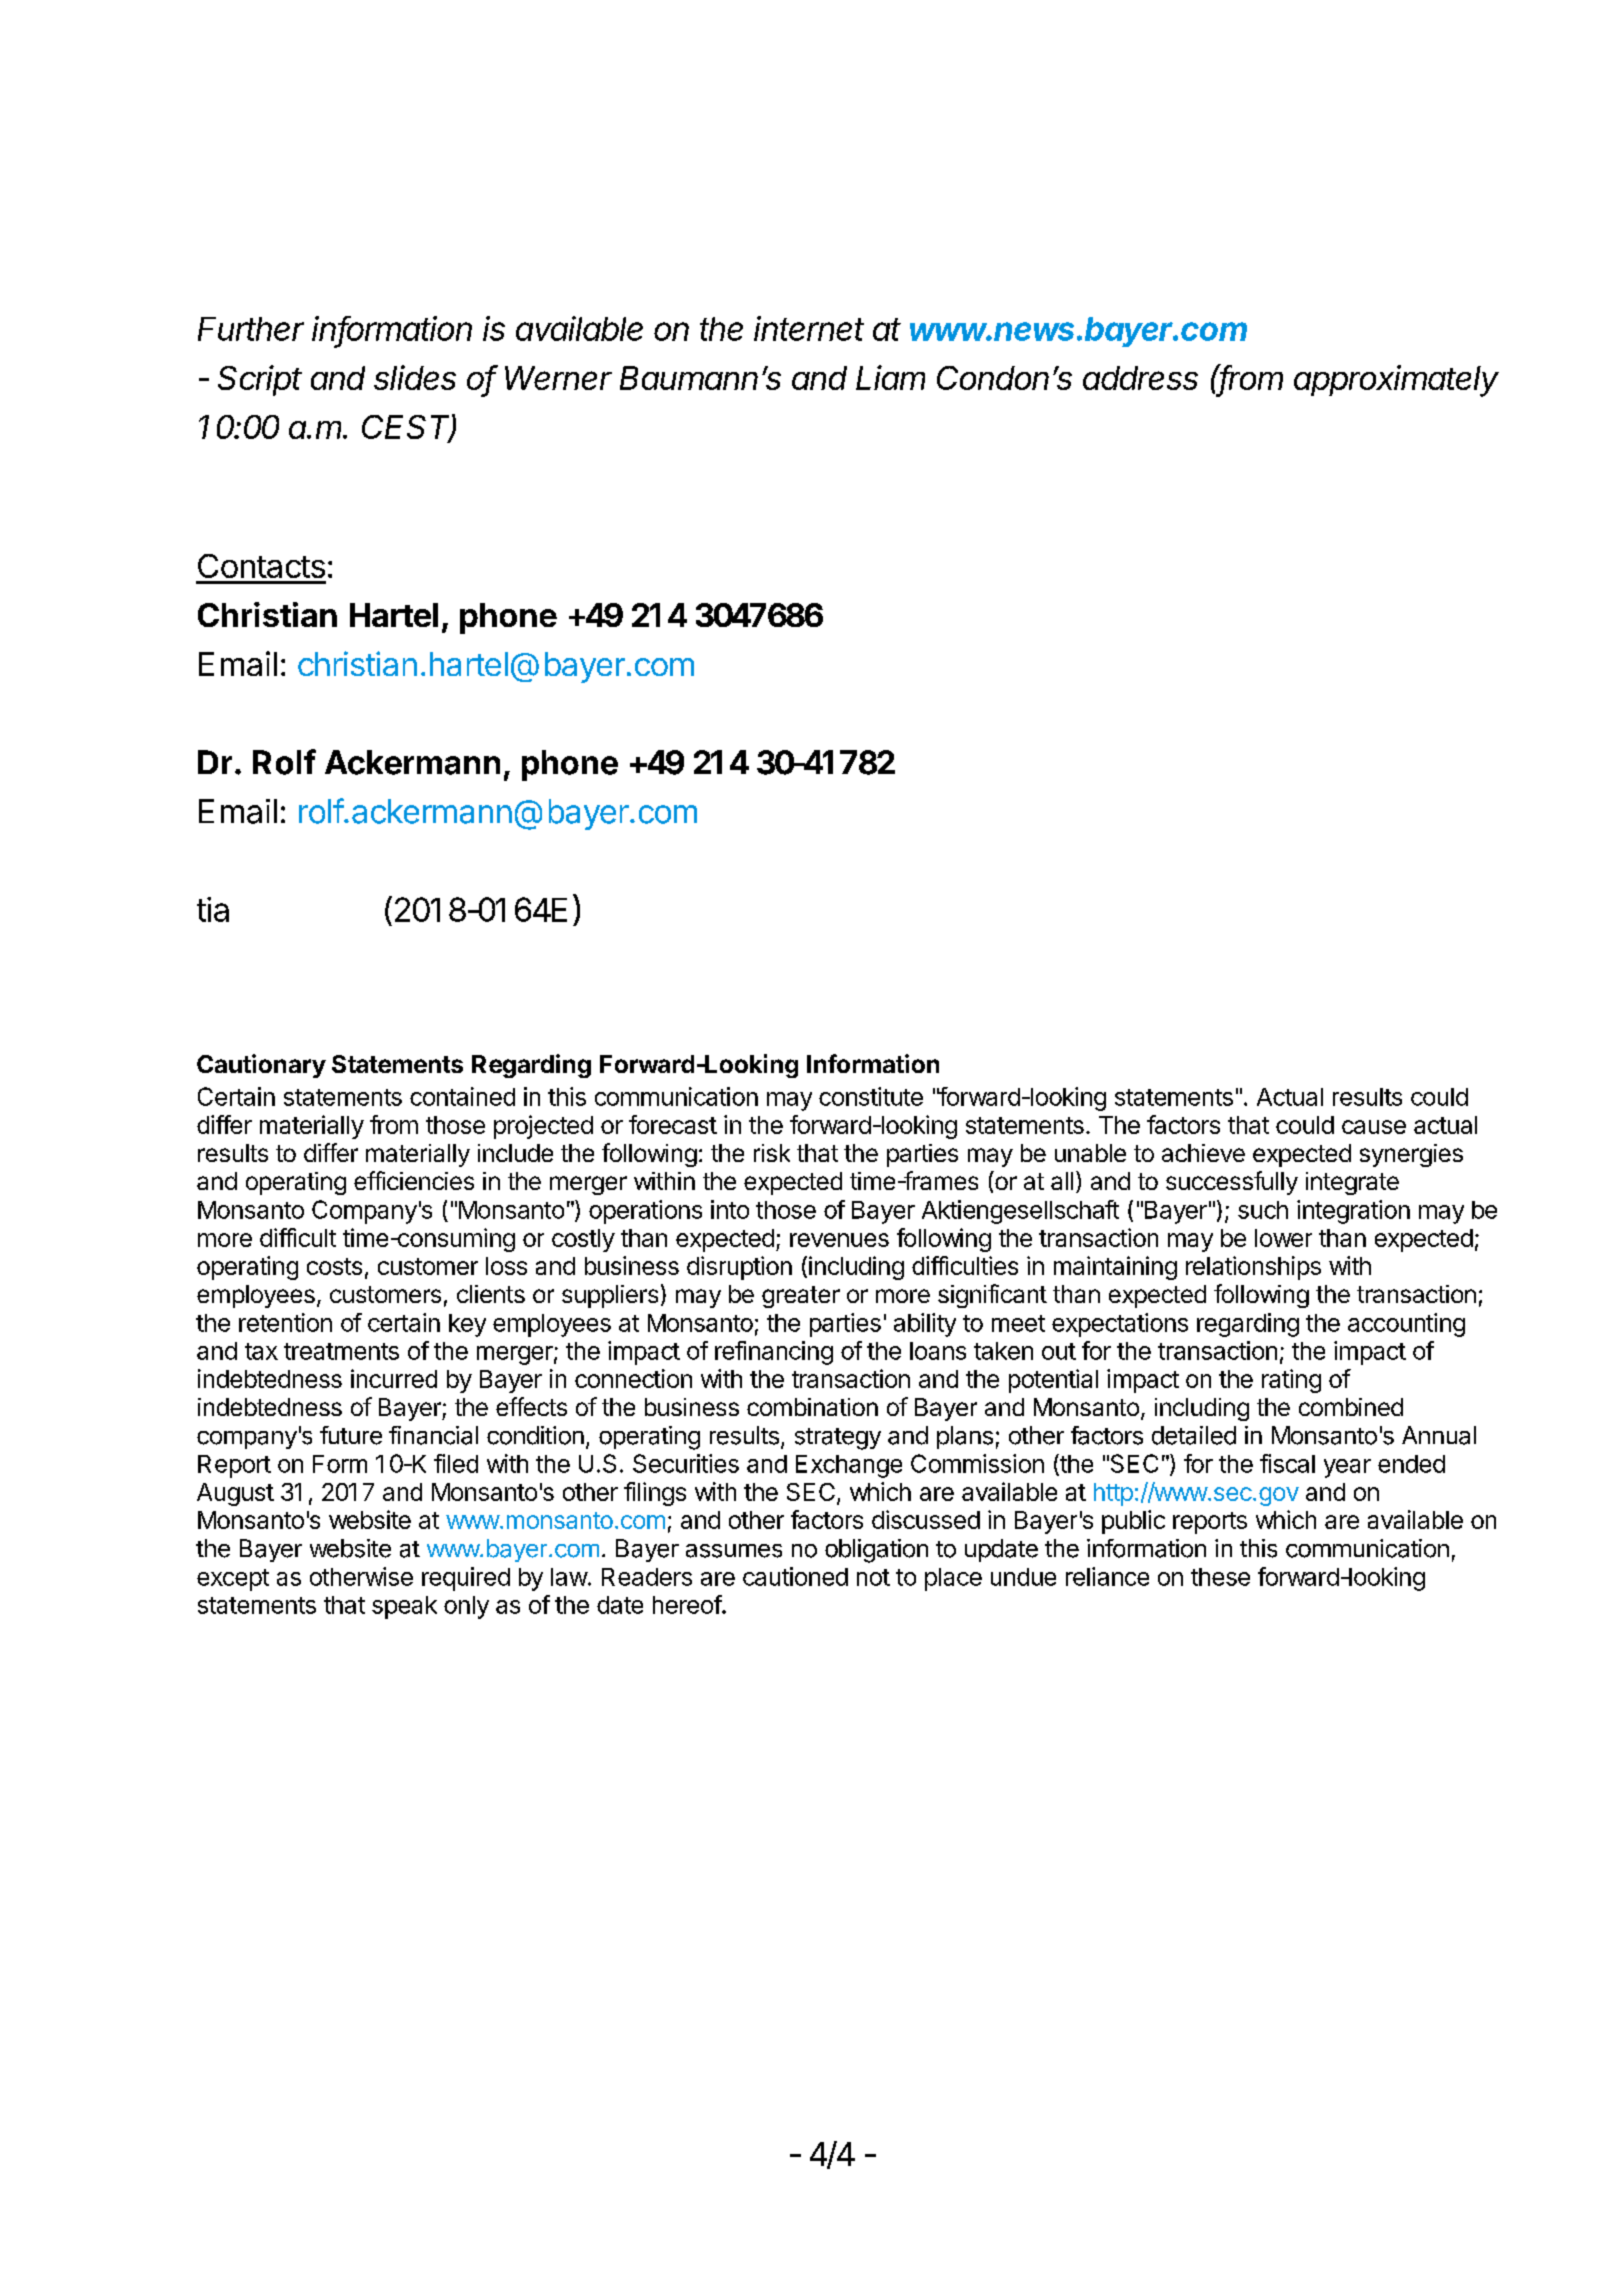 The width and height of the page is (1623, 2296). What do you see at coordinates (801, 1297) in the page?
I see `greater` at bounding box center [801, 1297].
